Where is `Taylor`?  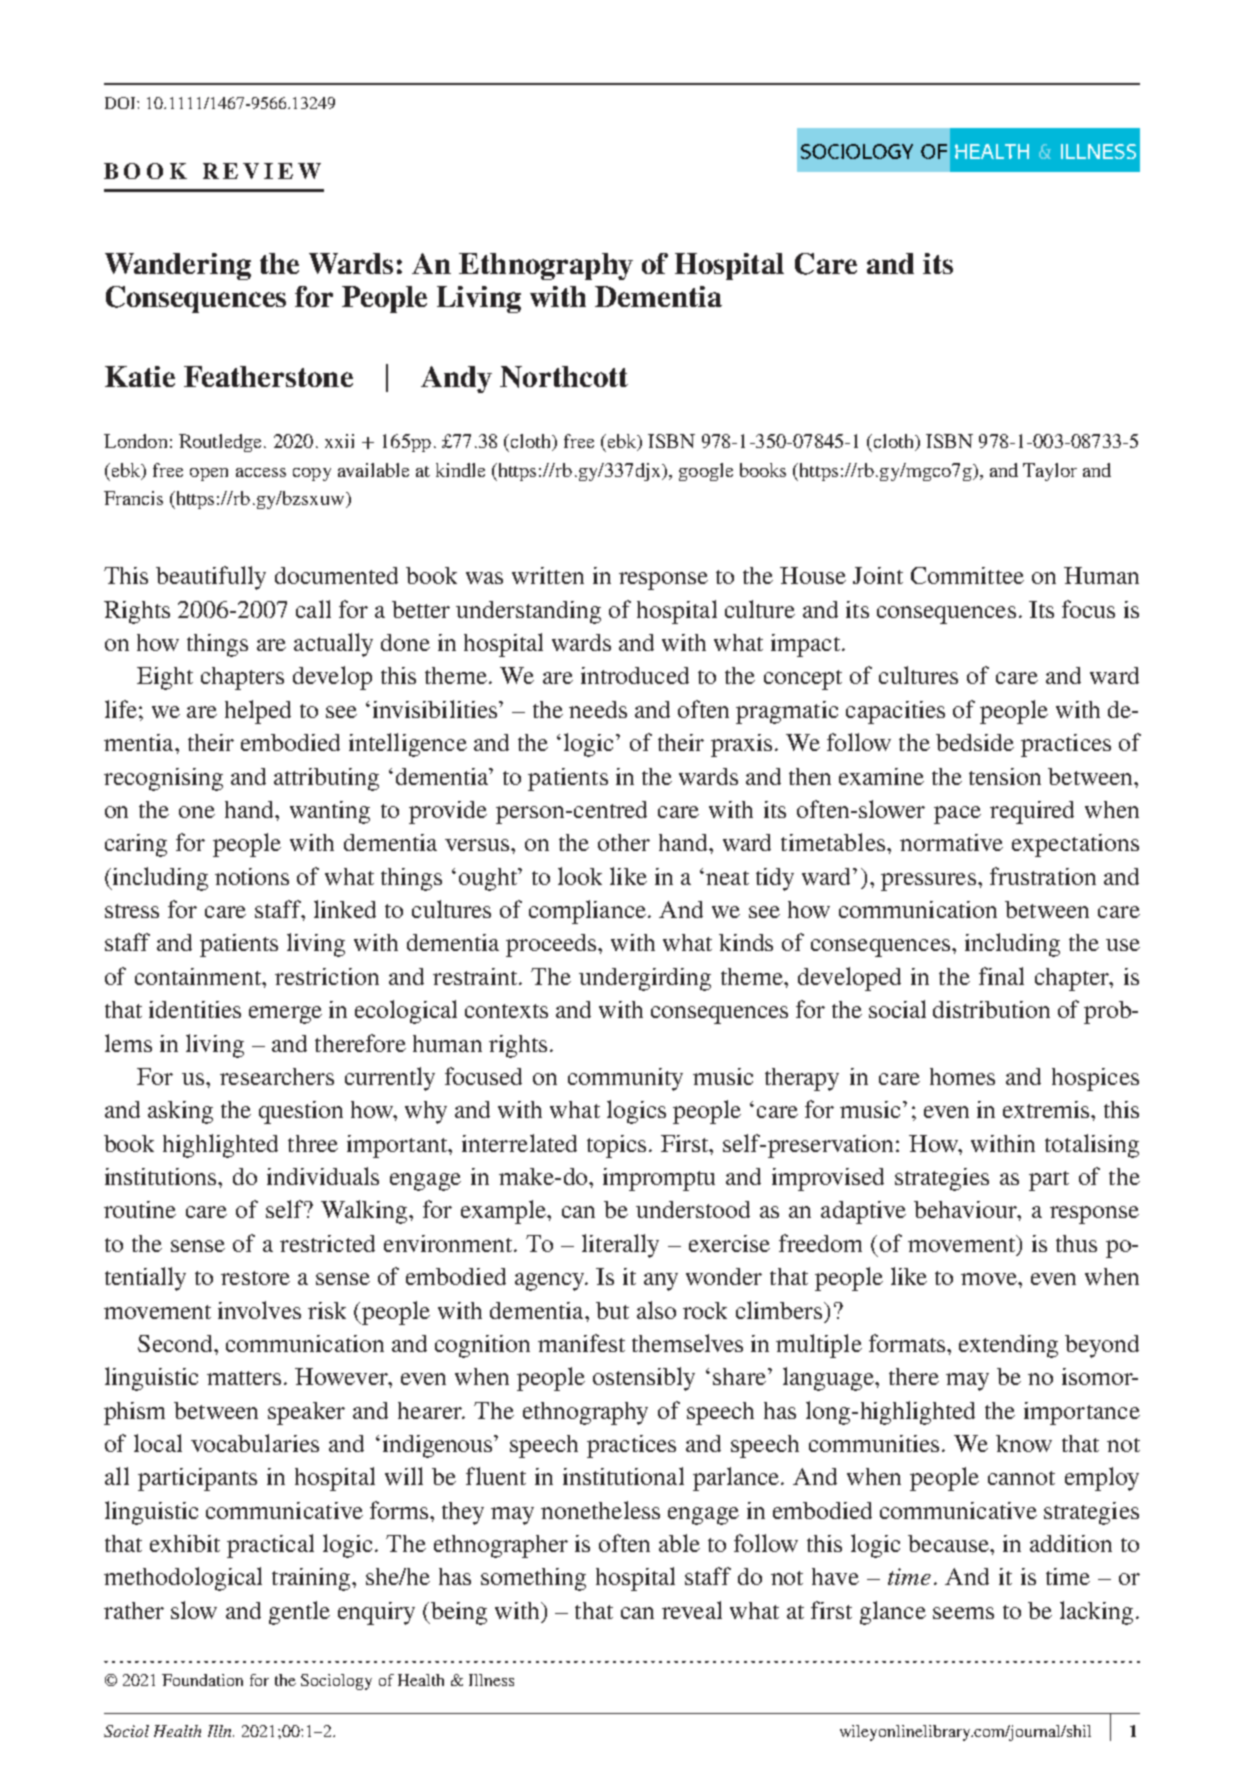 Taylor is located at coordinates (1050, 472).
